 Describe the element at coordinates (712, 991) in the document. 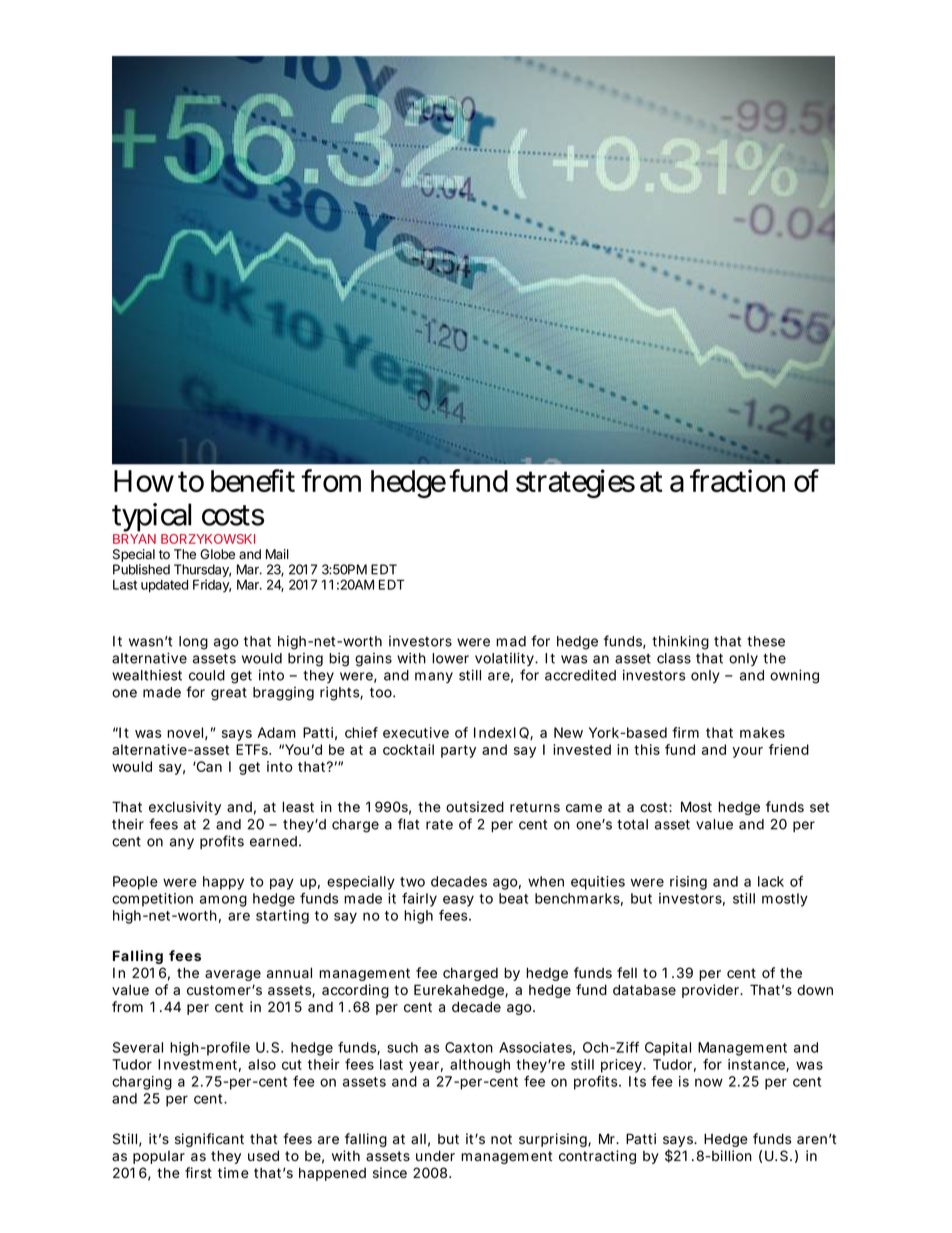

I see `provider` at that location.
